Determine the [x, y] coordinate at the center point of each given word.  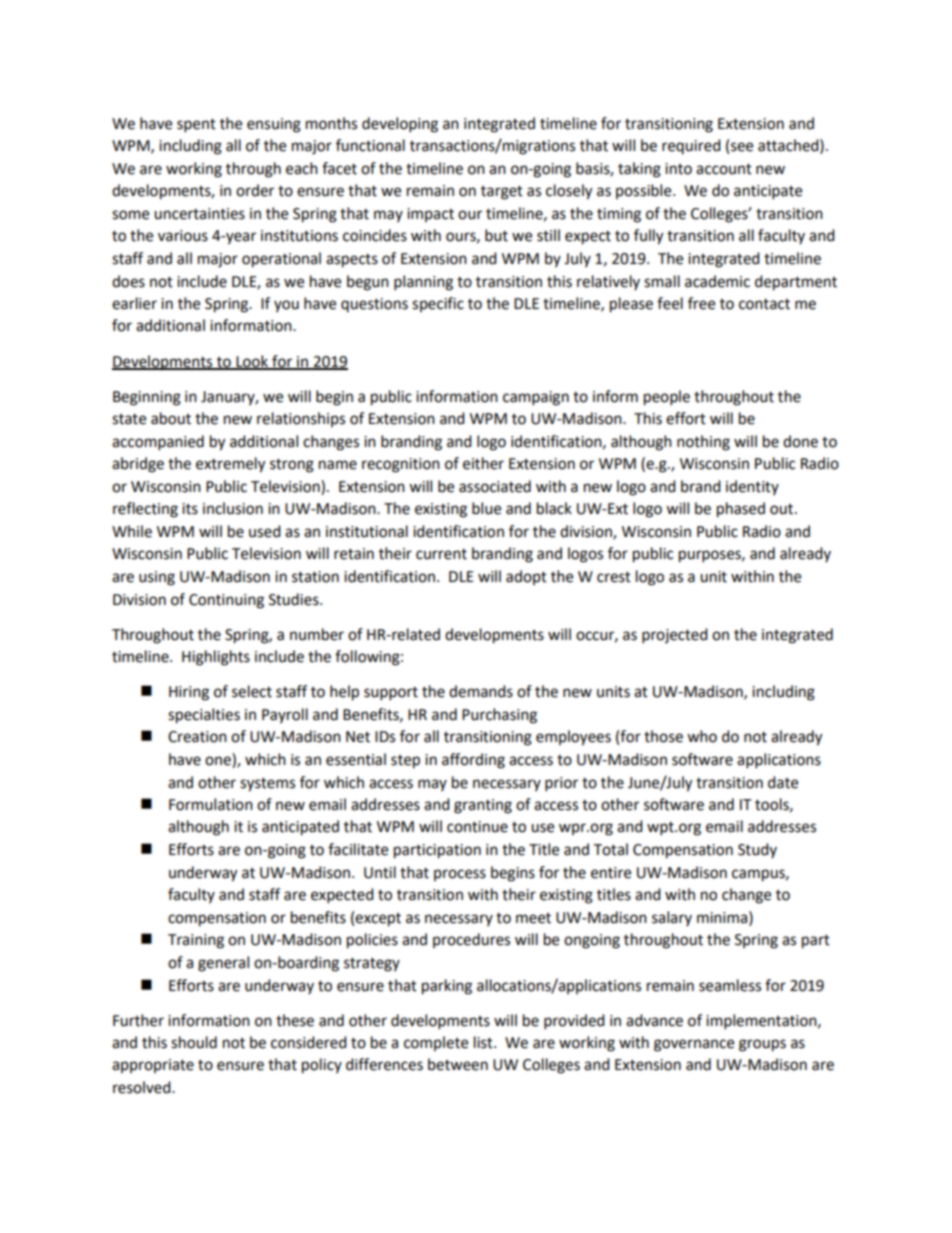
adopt [526, 577]
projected [675, 636]
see [742, 147]
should [194, 1042]
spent [196, 126]
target [502, 193]
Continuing [226, 601]
